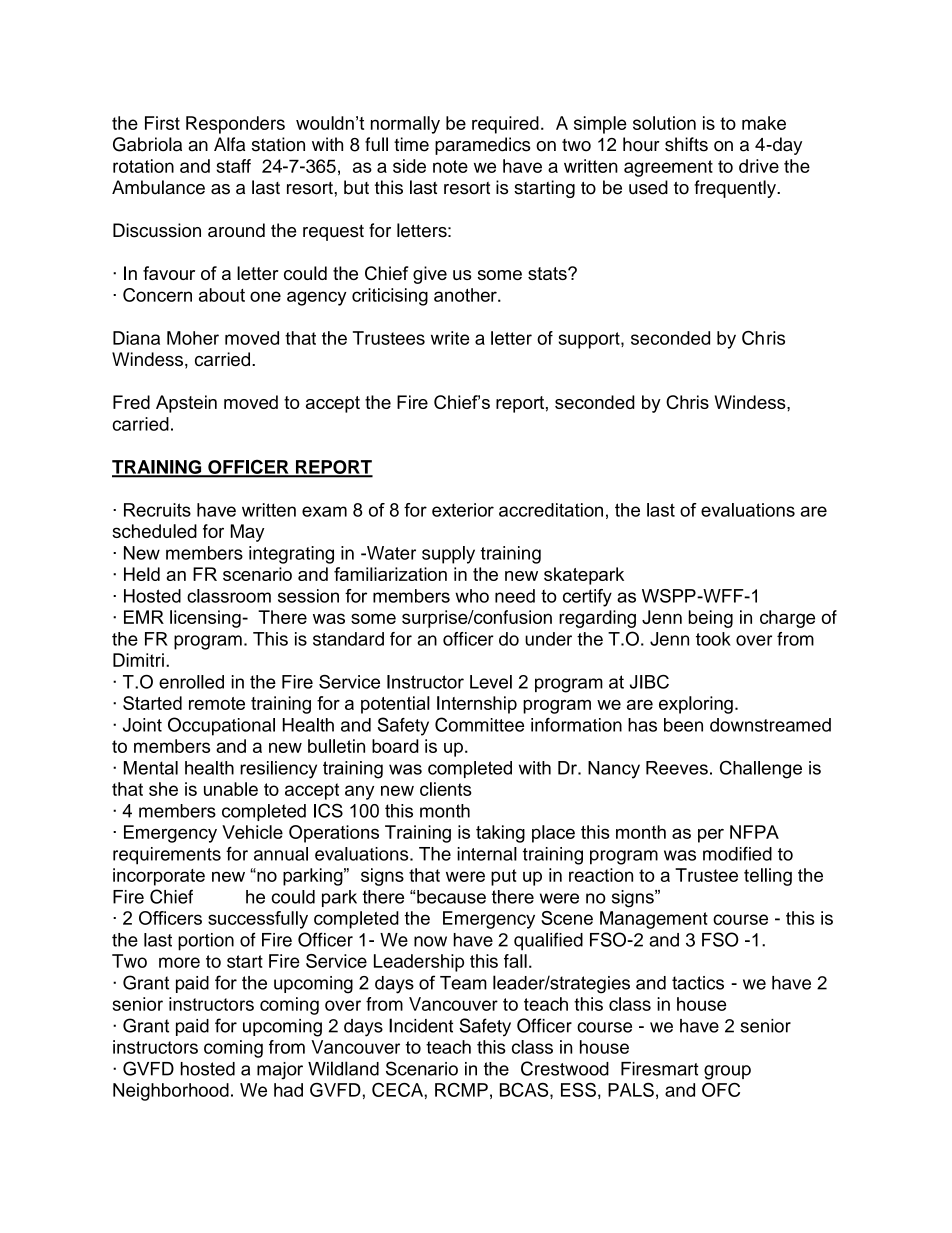  I want to click on Alfa, so click(229, 144).
